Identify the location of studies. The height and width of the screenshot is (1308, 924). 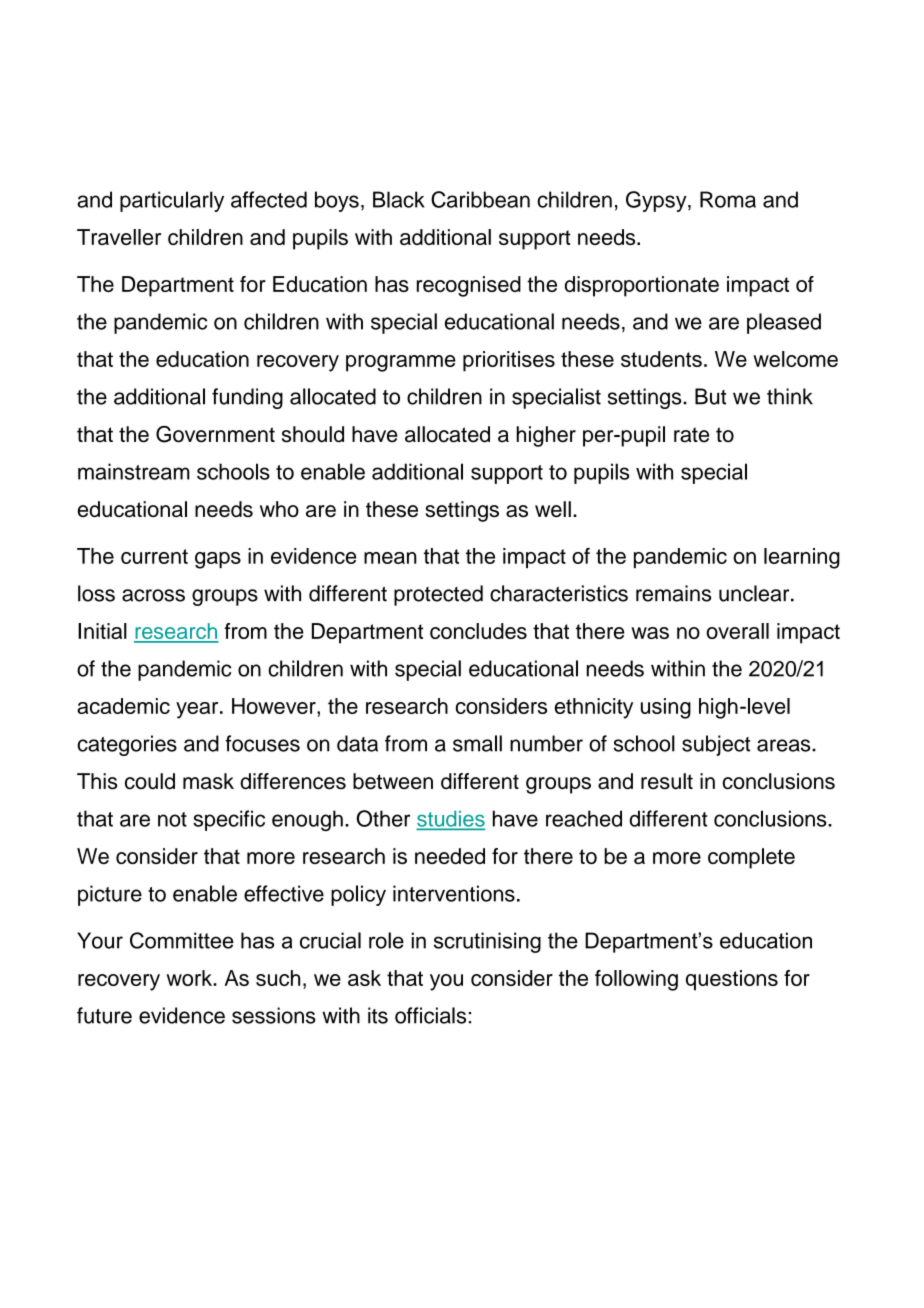
(451, 820).
